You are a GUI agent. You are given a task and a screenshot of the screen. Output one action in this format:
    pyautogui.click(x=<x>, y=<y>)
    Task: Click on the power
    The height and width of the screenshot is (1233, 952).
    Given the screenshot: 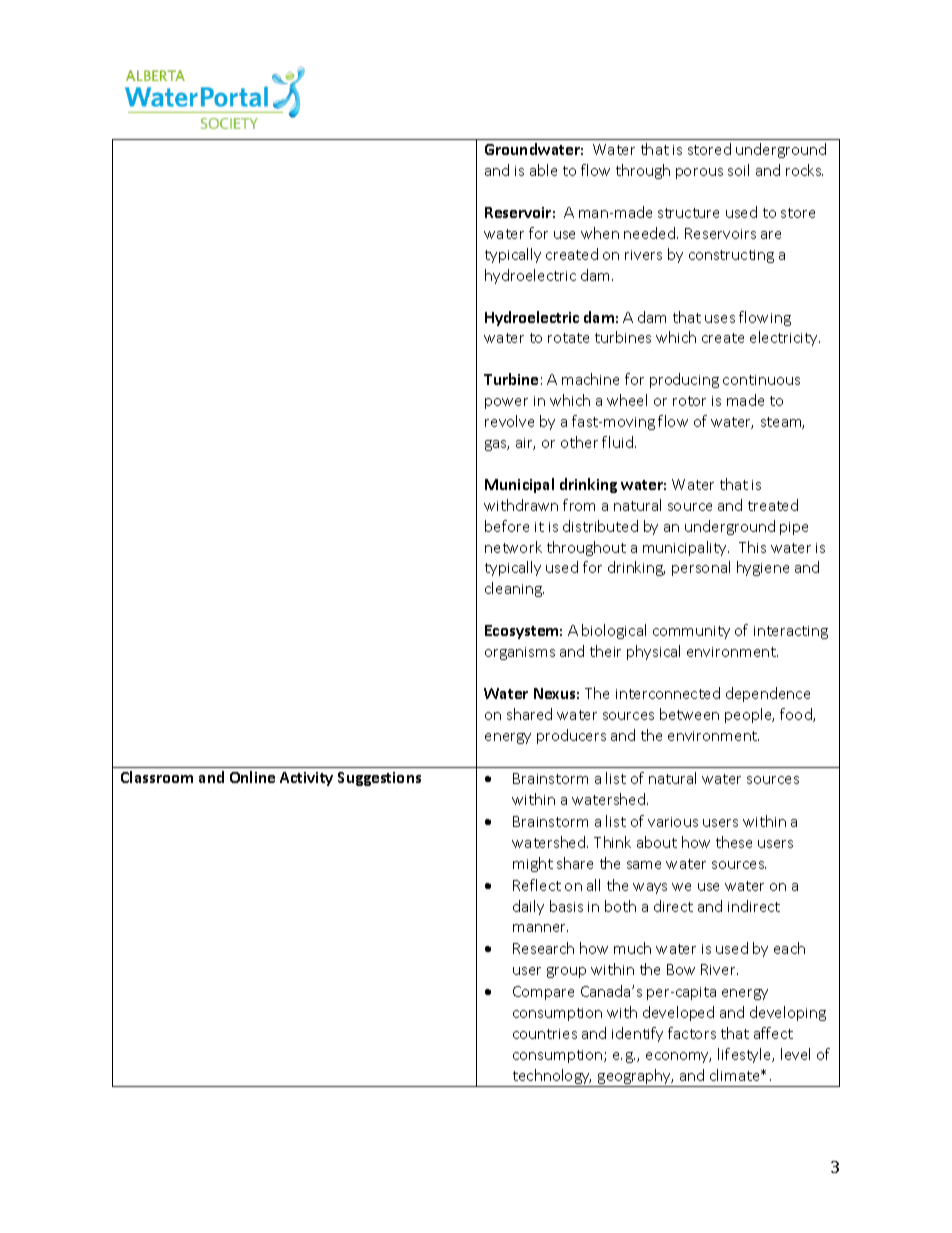 What is the action you would take?
    pyautogui.click(x=506, y=403)
